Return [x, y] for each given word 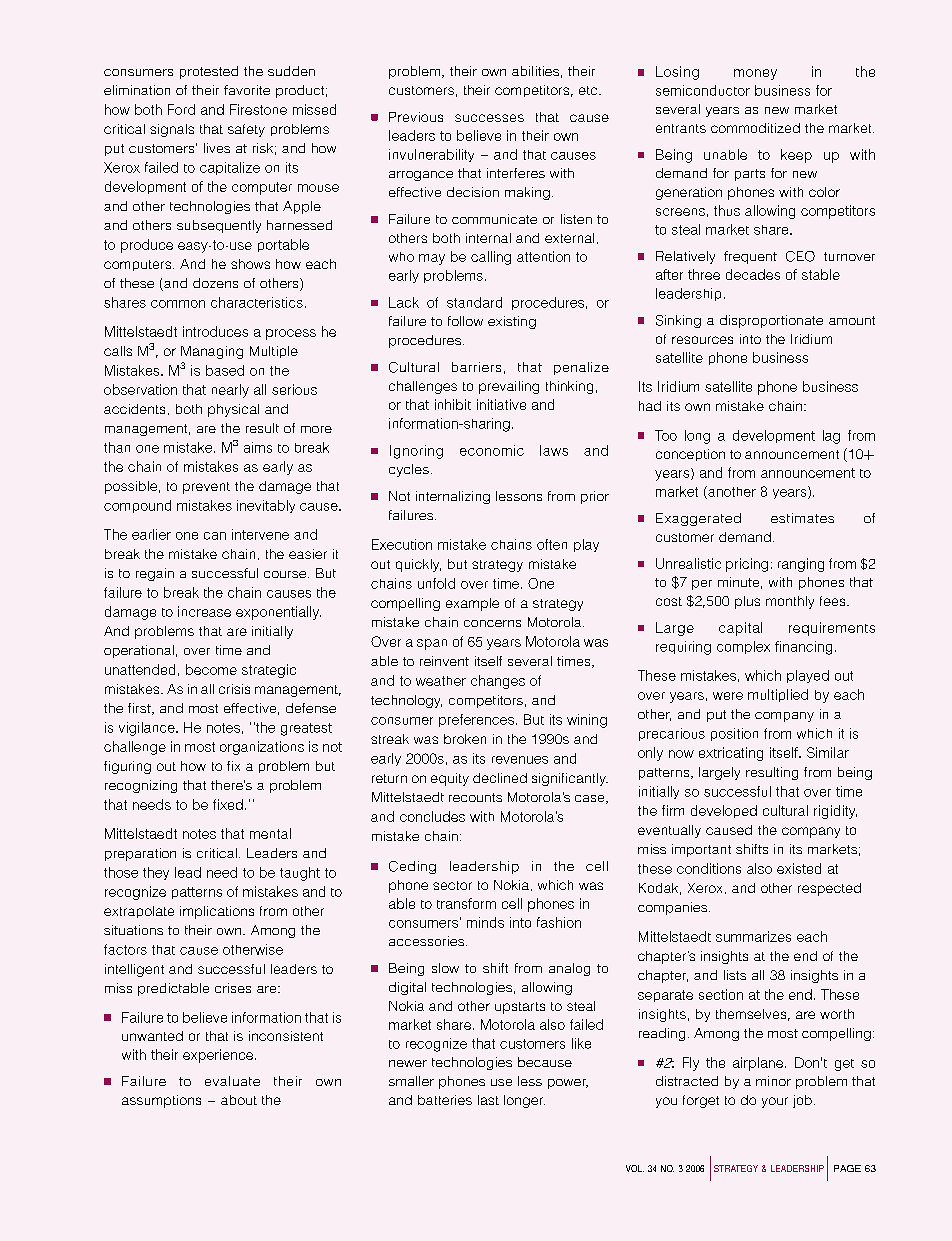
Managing [212, 352]
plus [747, 602]
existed [799, 868]
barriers [476, 367]
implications [217, 912]
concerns [492, 623]
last [488, 1100]
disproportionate [771, 321]
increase [204, 611]
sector [452, 885]
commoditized [755, 128]
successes [489, 118]
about [239, 1100]
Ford [181, 109]
